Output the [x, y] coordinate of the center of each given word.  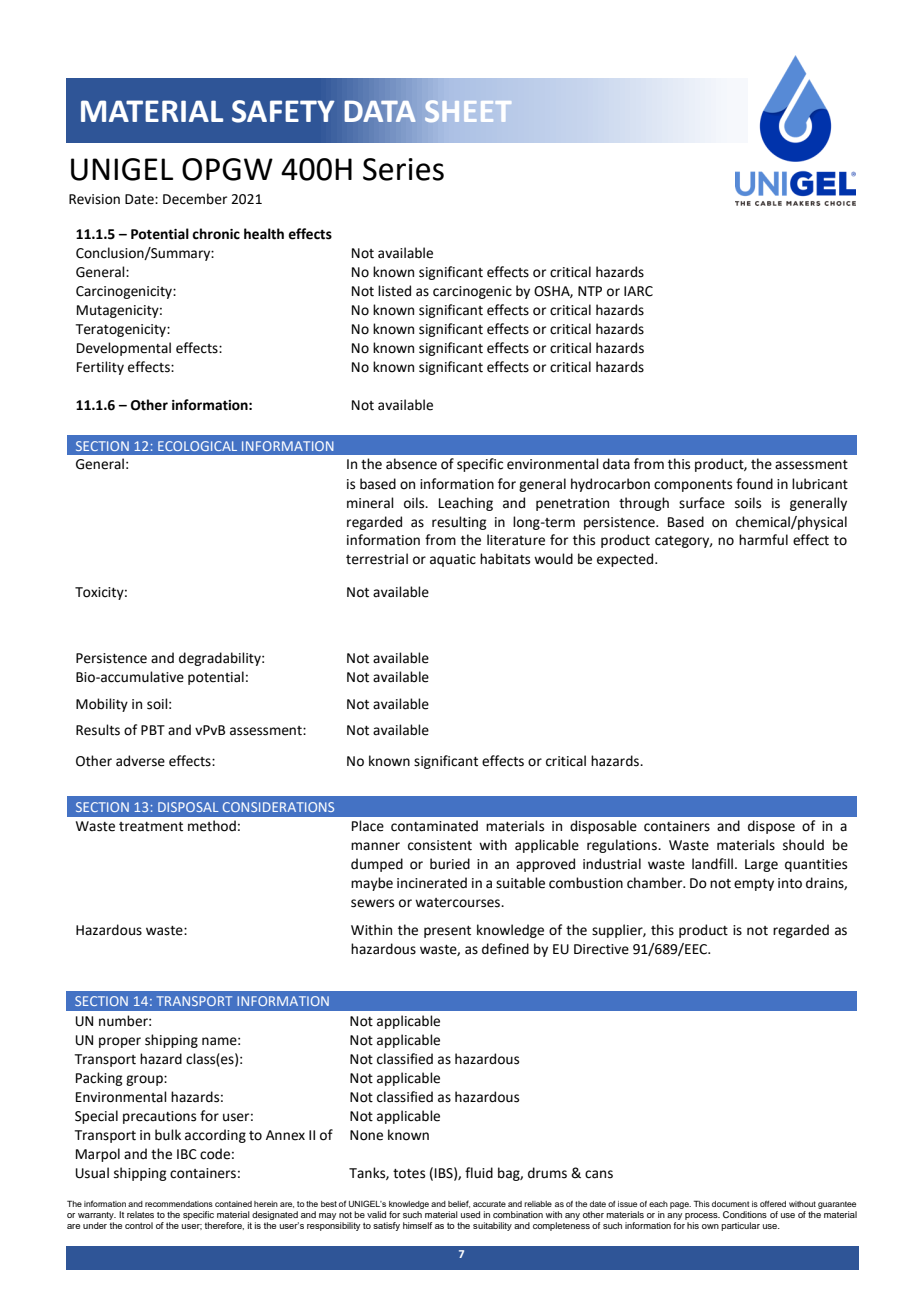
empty [754, 885]
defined [505, 949]
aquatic [453, 560]
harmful [763, 539]
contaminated [434, 826]
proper [120, 1042]
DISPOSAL [188, 807]
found [754, 484]
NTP [590, 291]
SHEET [468, 111]
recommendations [179, 1204]
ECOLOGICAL [197, 446]
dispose [771, 827]
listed [394, 291]
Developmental [124, 349]
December [195, 199]
